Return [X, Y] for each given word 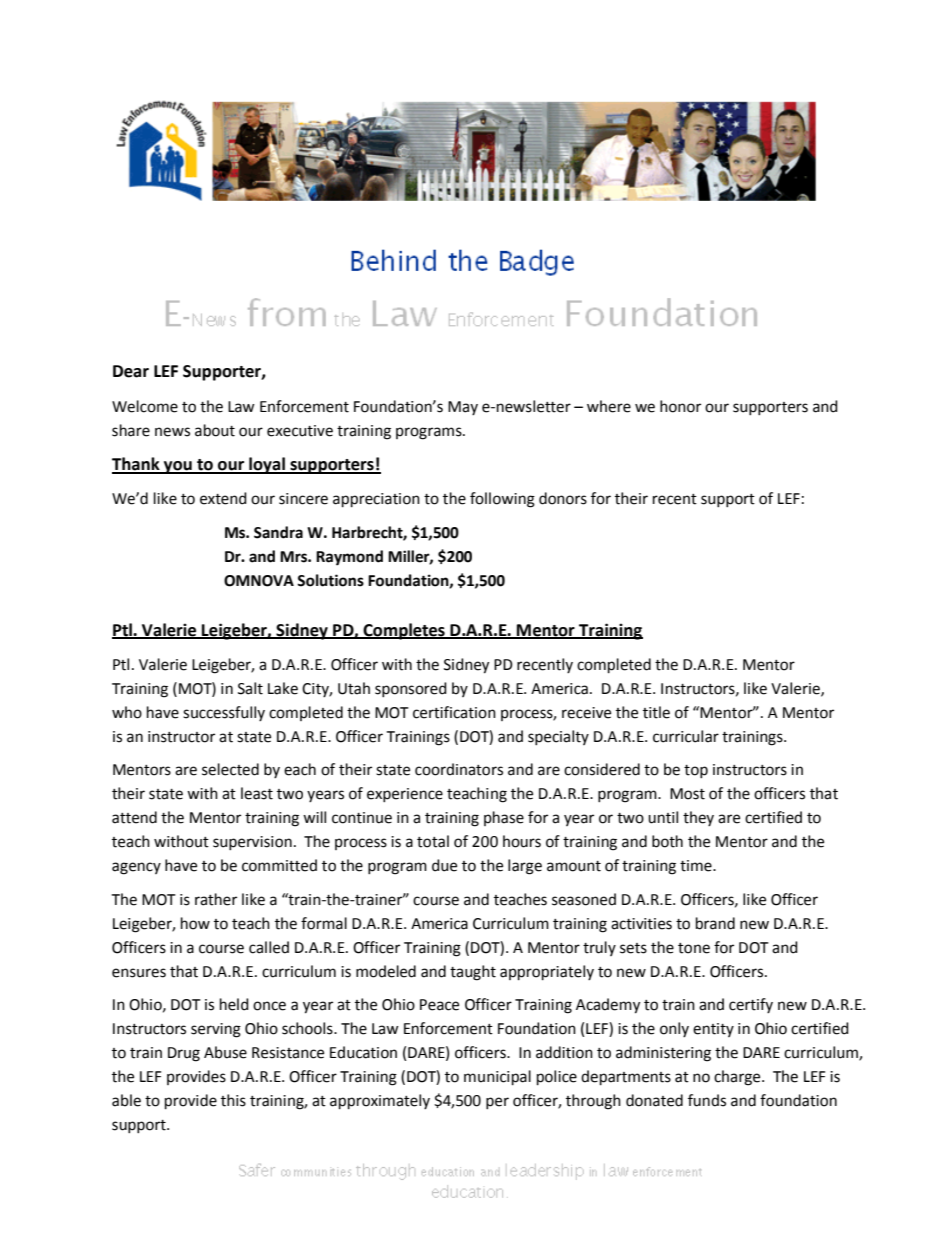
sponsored [411, 689]
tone [694, 948]
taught [473, 973]
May [463, 408]
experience [405, 795]
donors [563, 498]
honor [680, 406]
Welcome [145, 406]
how [195, 923]
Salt [250, 688]
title [656, 712]
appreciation [376, 500]
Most [687, 794]
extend [223, 498]
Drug [184, 1054]
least [257, 793]
